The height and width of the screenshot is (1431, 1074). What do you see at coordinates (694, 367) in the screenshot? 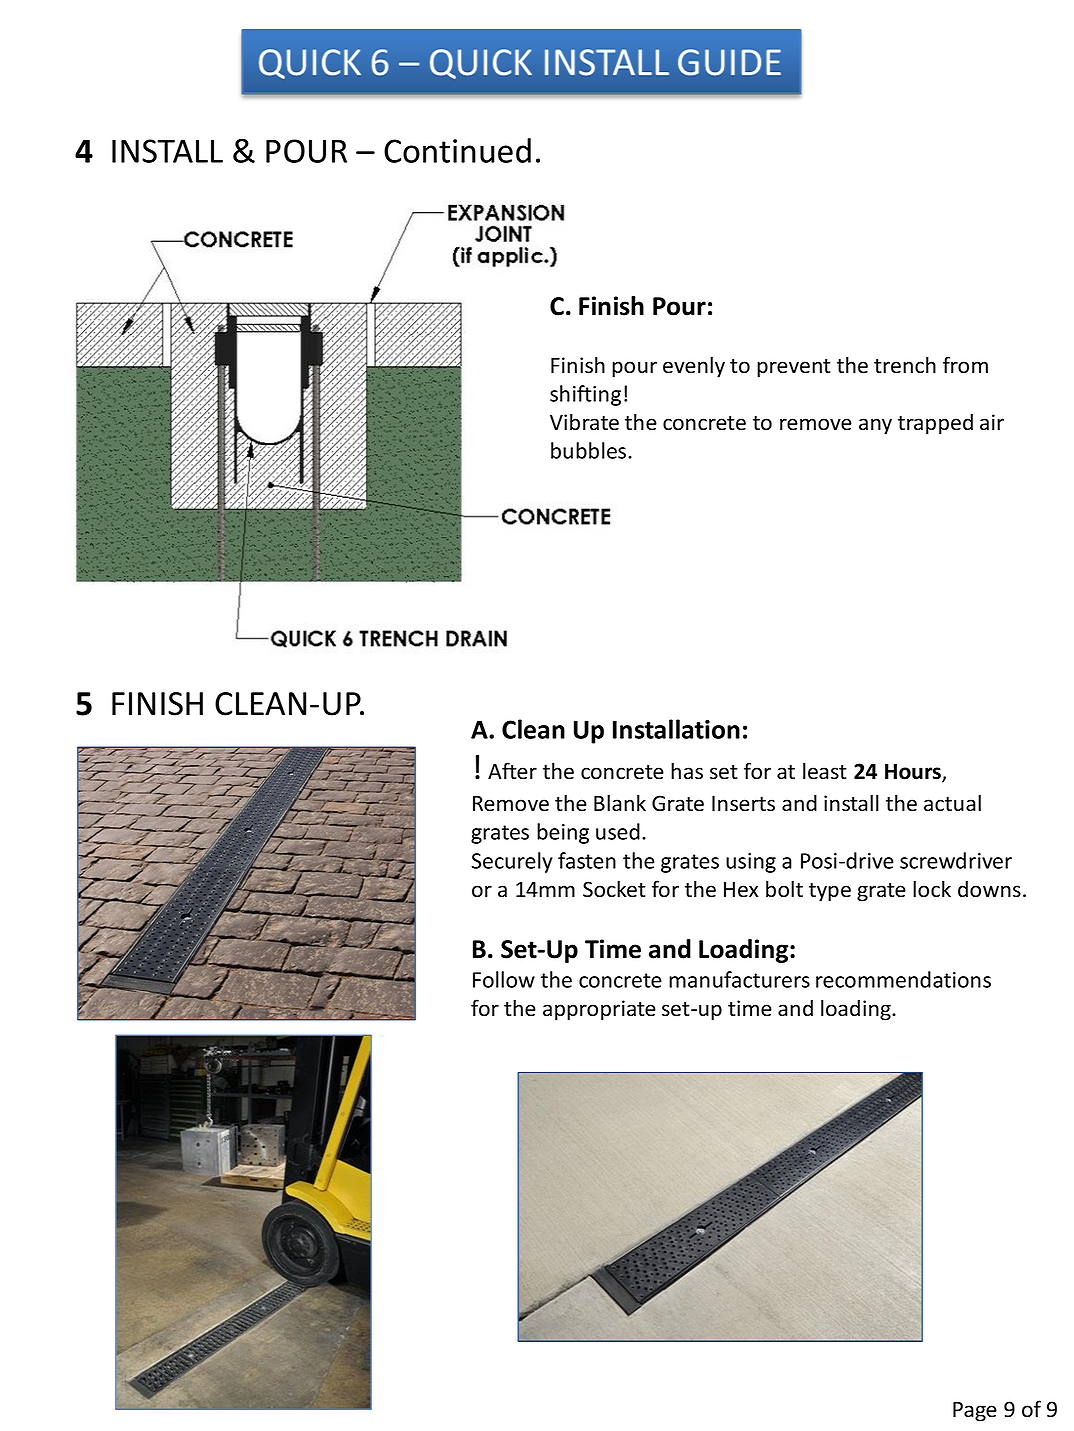
I see `evenly` at bounding box center [694, 367].
